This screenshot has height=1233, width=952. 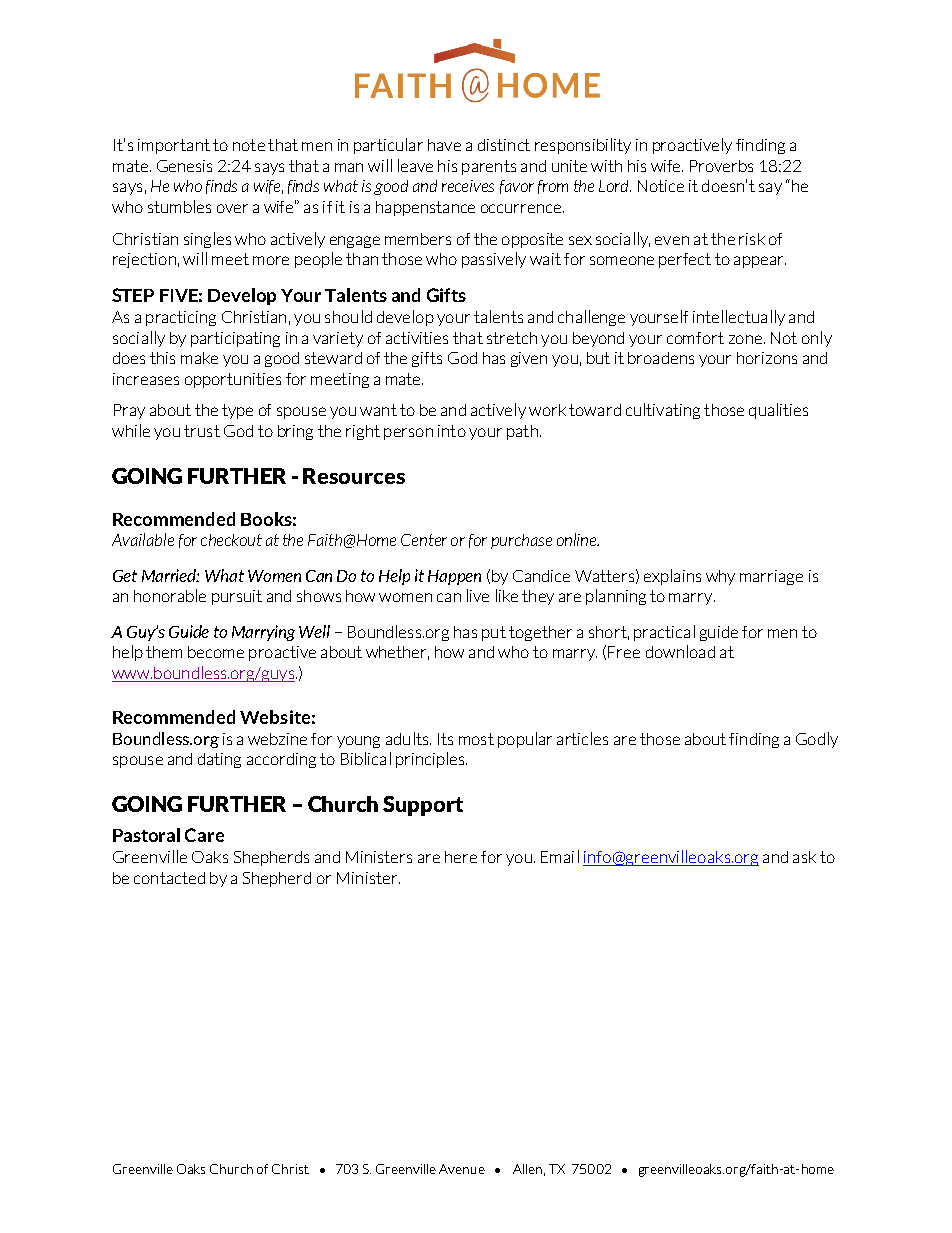 What do you see at coordinates (216, 652) in the screenshot?
I see `become` at bounding box center [216, 652].
